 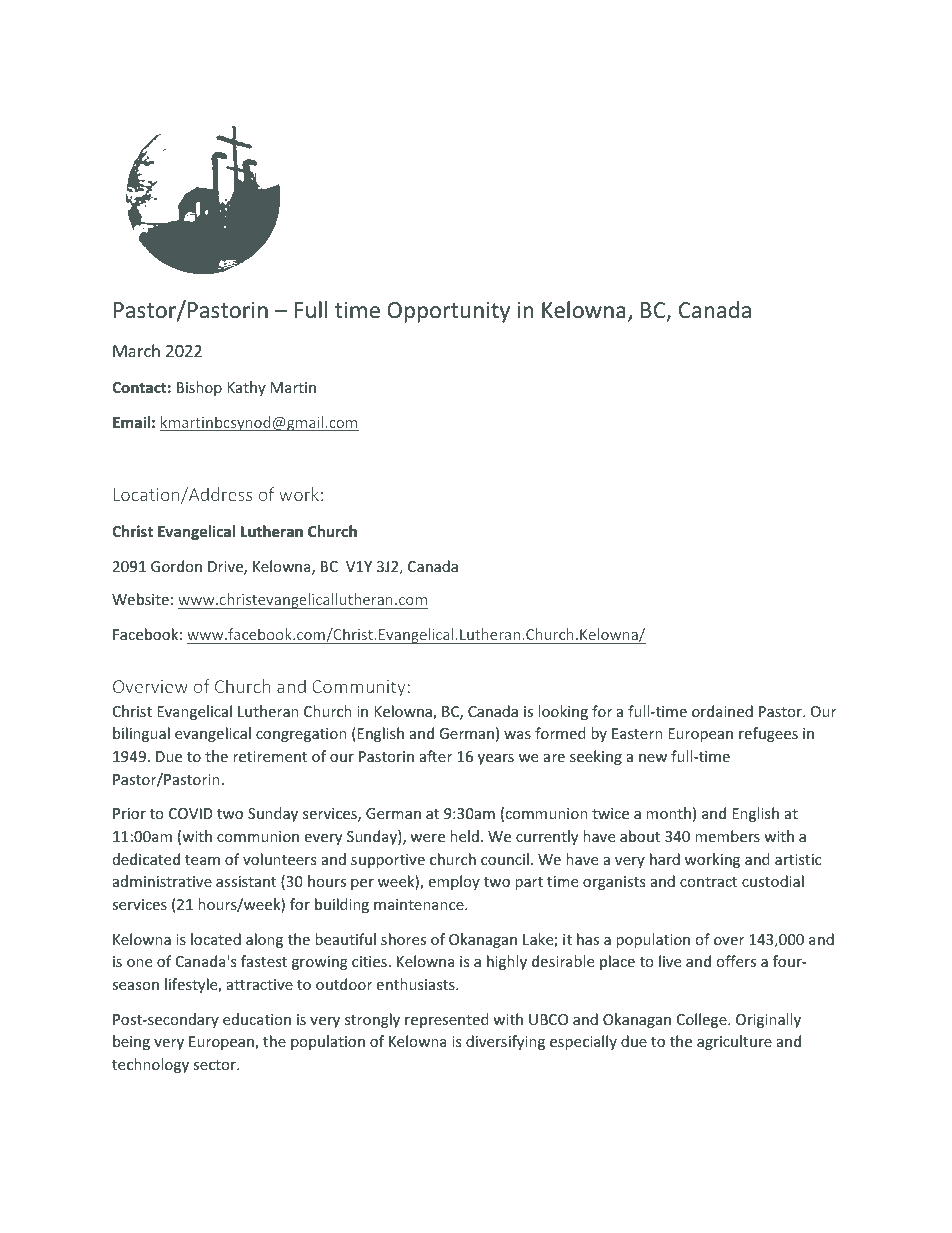 I want to click on ordained, so click(x=722, y=711).
